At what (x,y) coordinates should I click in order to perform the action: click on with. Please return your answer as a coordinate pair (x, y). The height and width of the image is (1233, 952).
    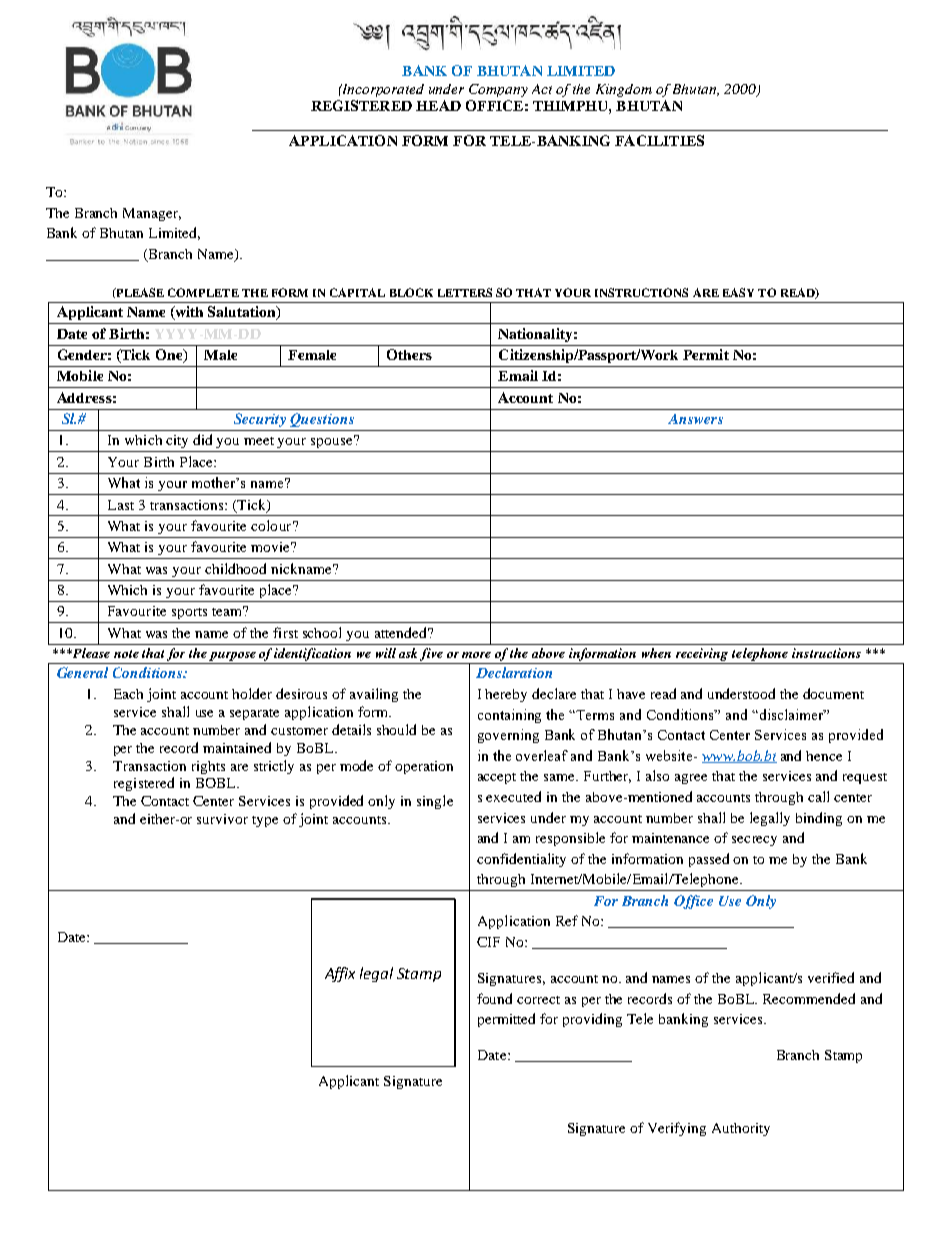
    Looking at the image, I should click on (188, 313).
